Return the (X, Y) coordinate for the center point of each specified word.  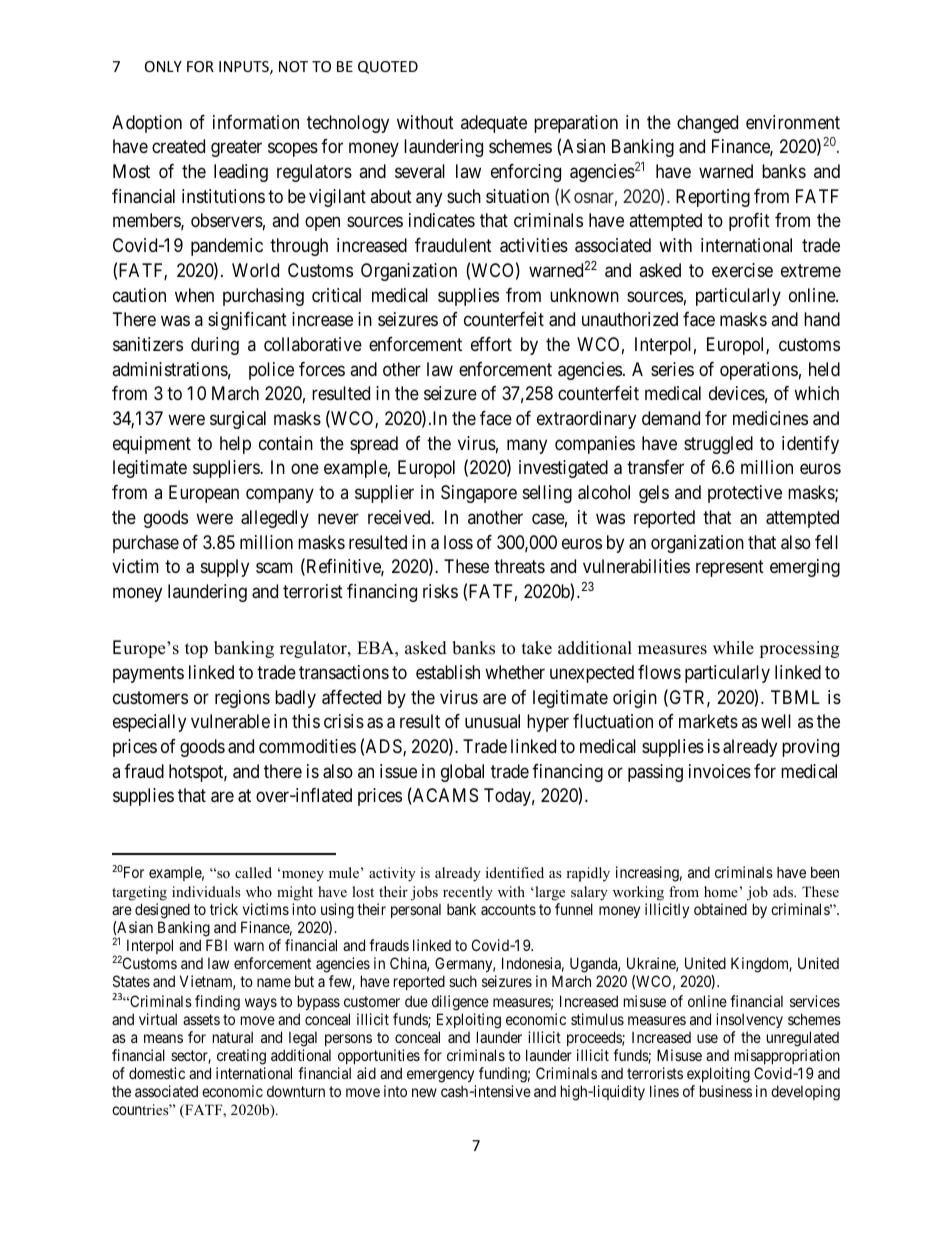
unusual (492, 721)
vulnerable (230, 721)
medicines (770, 418)
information (256, 122)
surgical (238, 420)
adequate (494, 124)
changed (707, 124)
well (776, 721)
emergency (440, 1076)
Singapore (479, 494)
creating (241, 1057)
